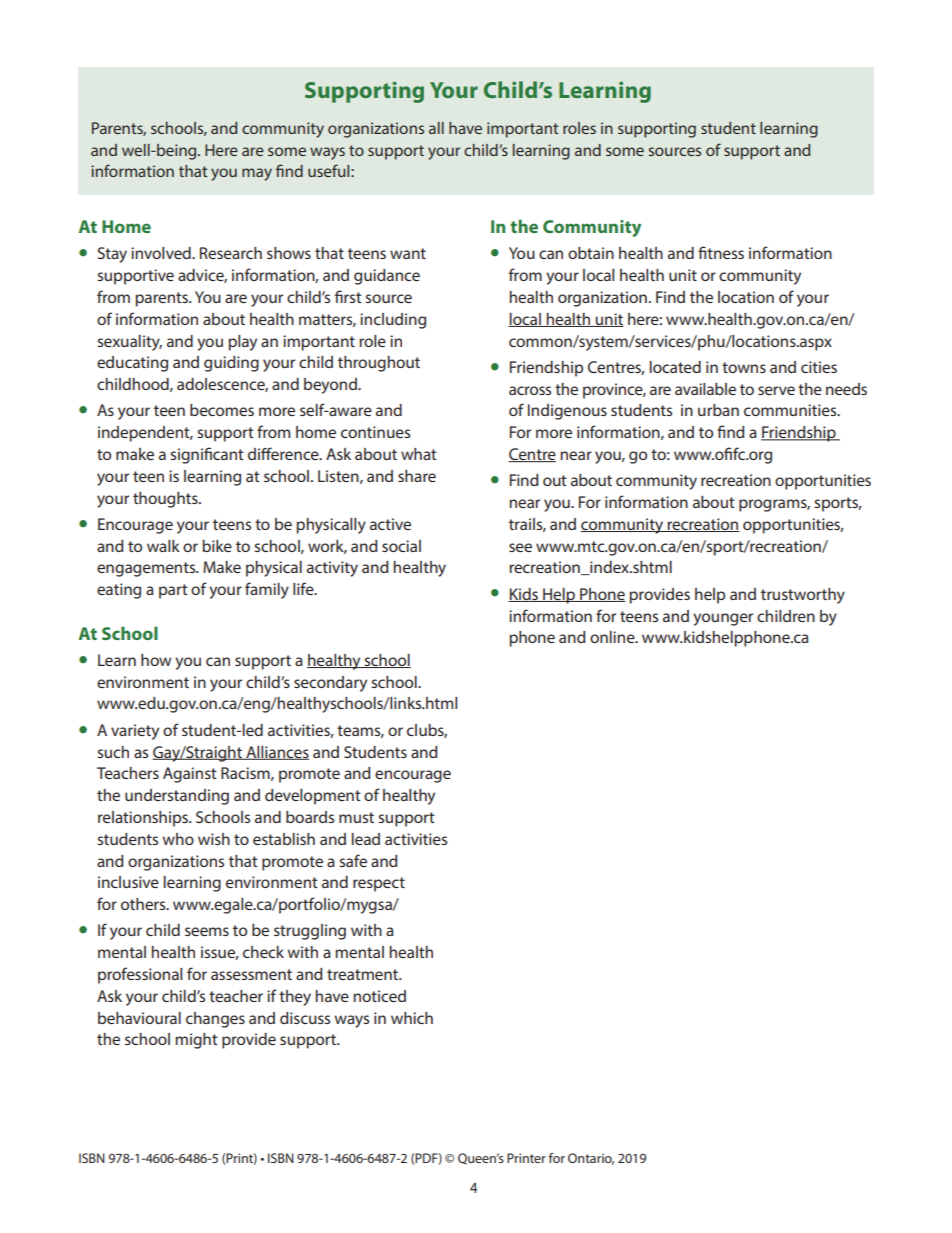 The image size is (952, 1233). I want to click on fitness, so click(721, 252).
